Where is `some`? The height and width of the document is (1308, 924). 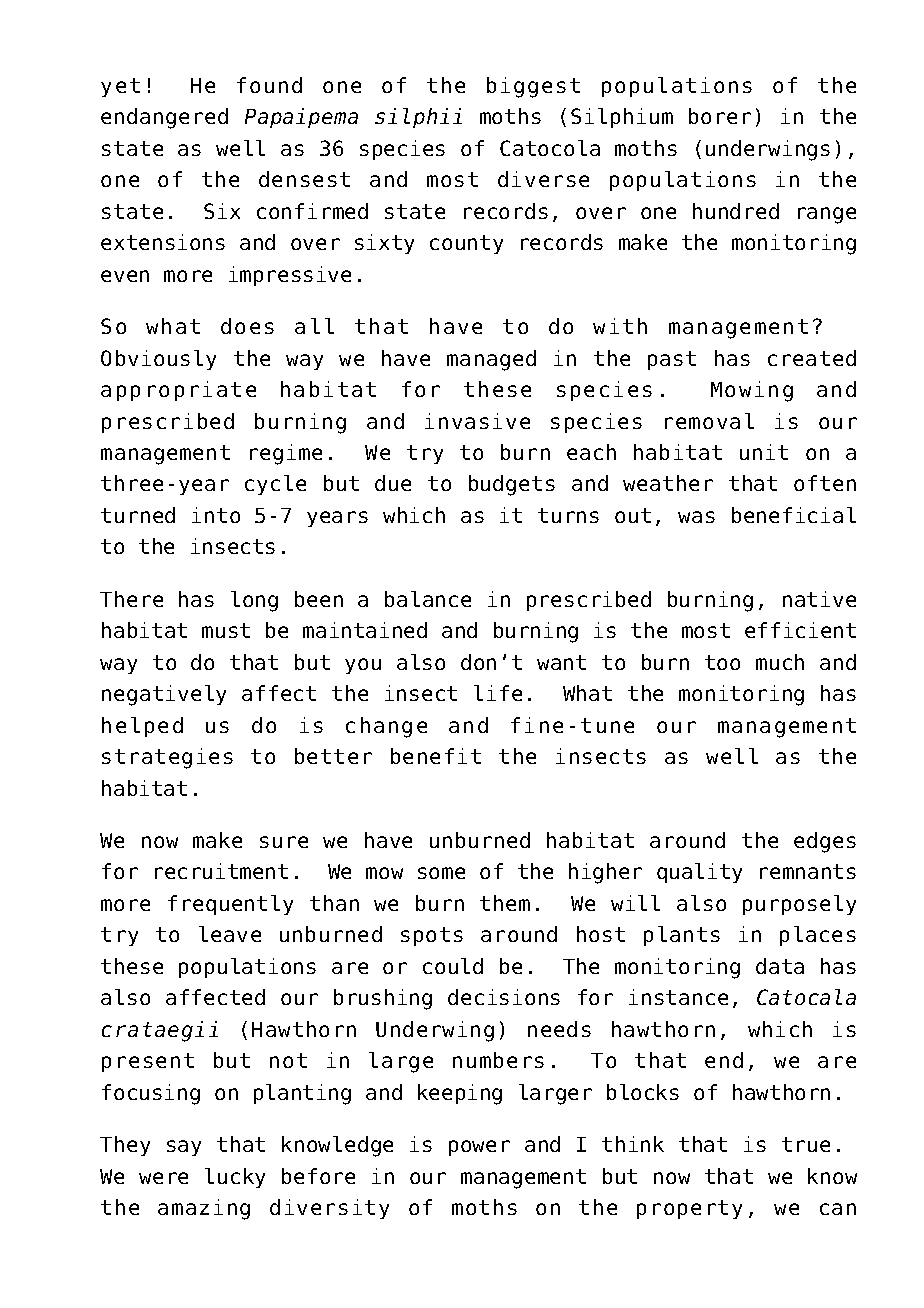
some is located at coordinates (441, 873).
